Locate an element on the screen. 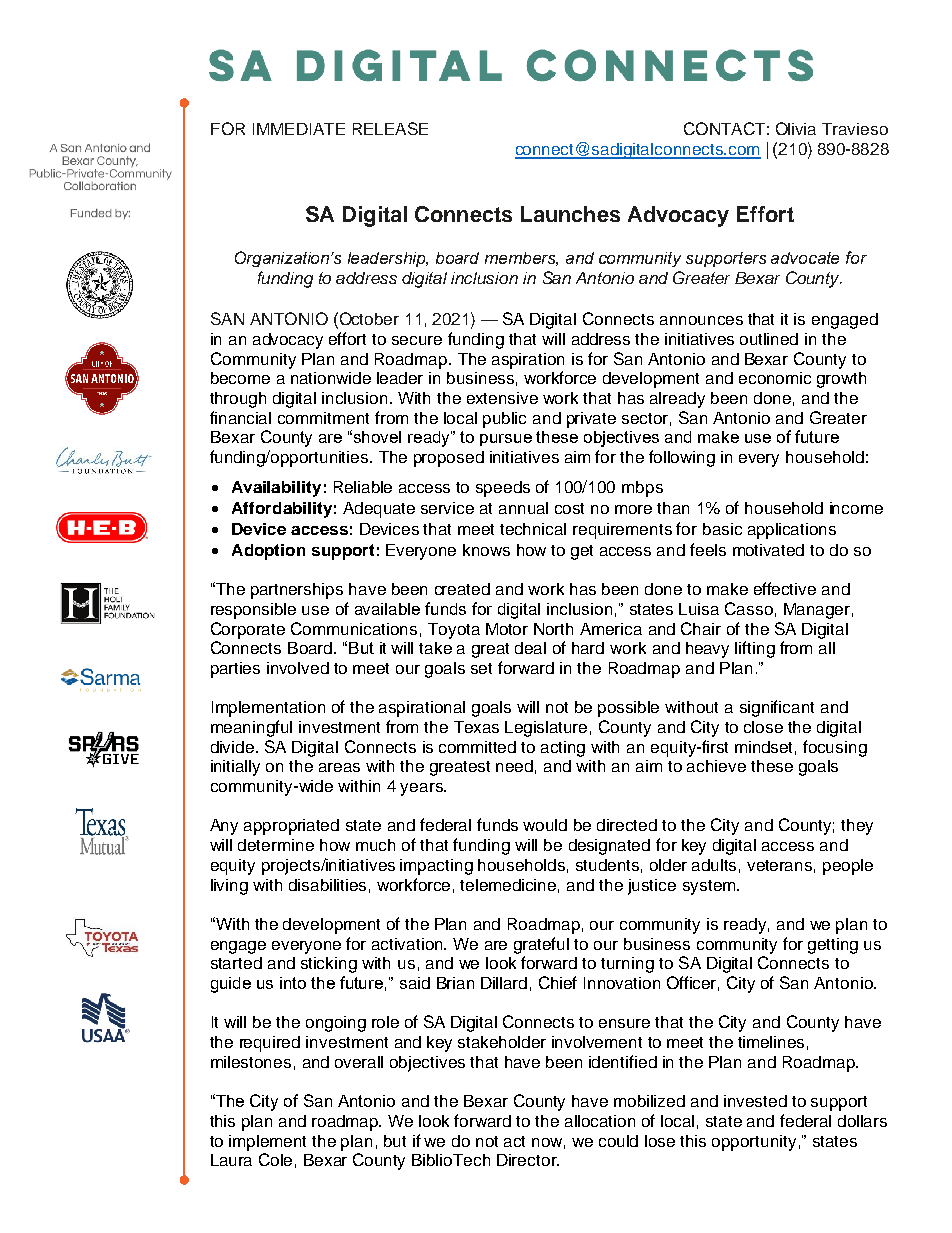  Laura is located at coordinates (231, 1160).
